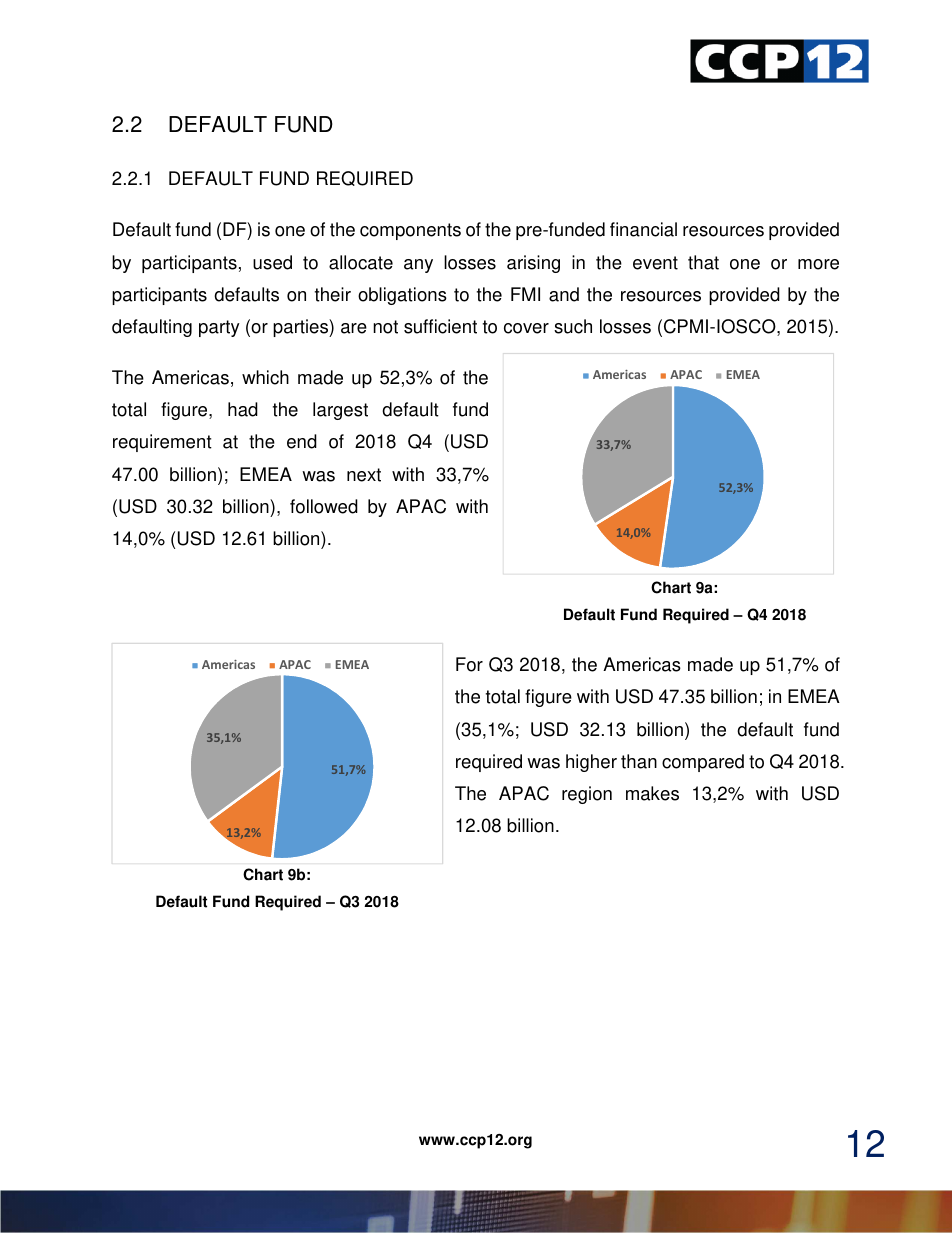 This document has width=952, height=1233. I want to click on next, so click(364, 475).
